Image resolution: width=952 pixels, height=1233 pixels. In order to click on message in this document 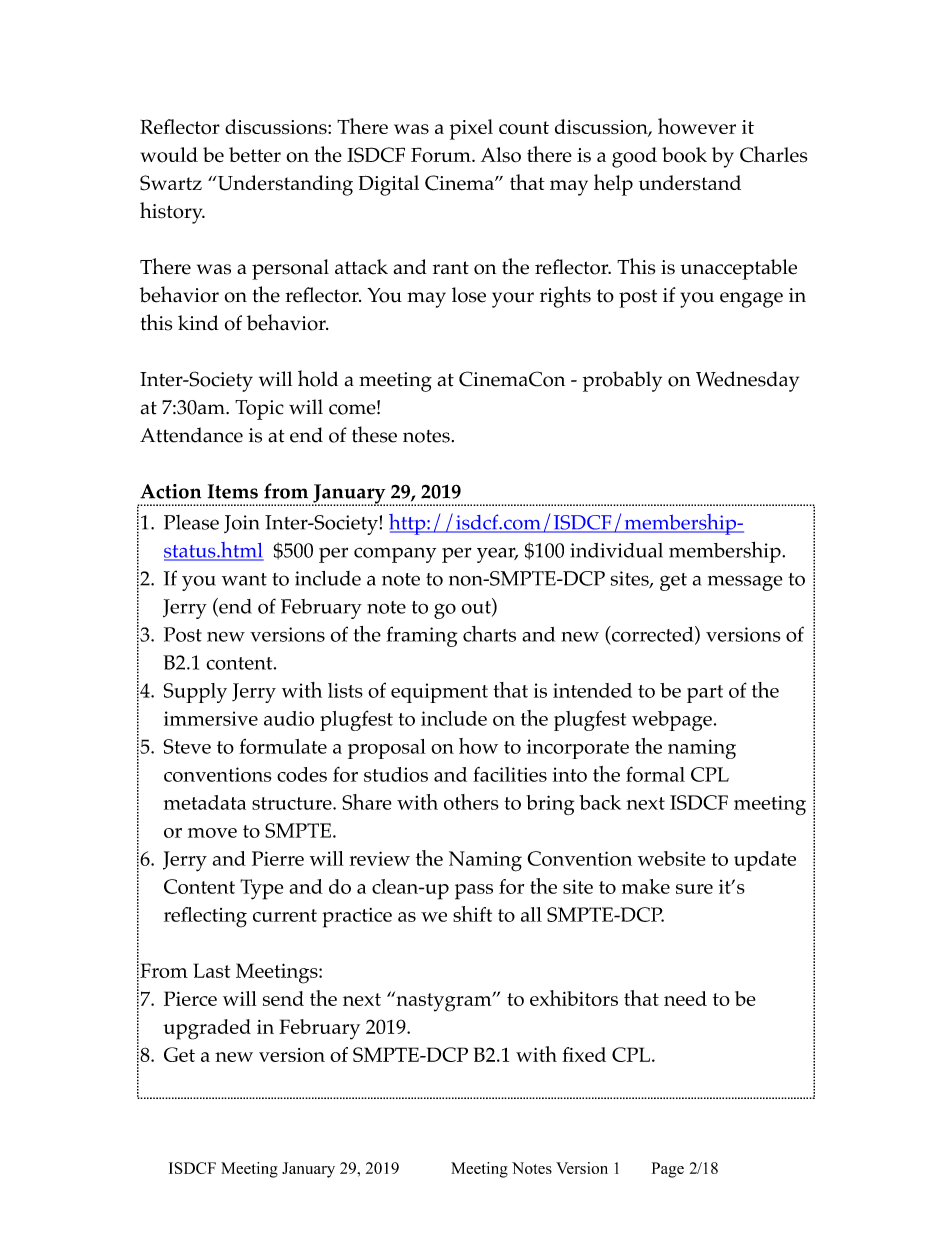, I will do `click(745, 583)`.
